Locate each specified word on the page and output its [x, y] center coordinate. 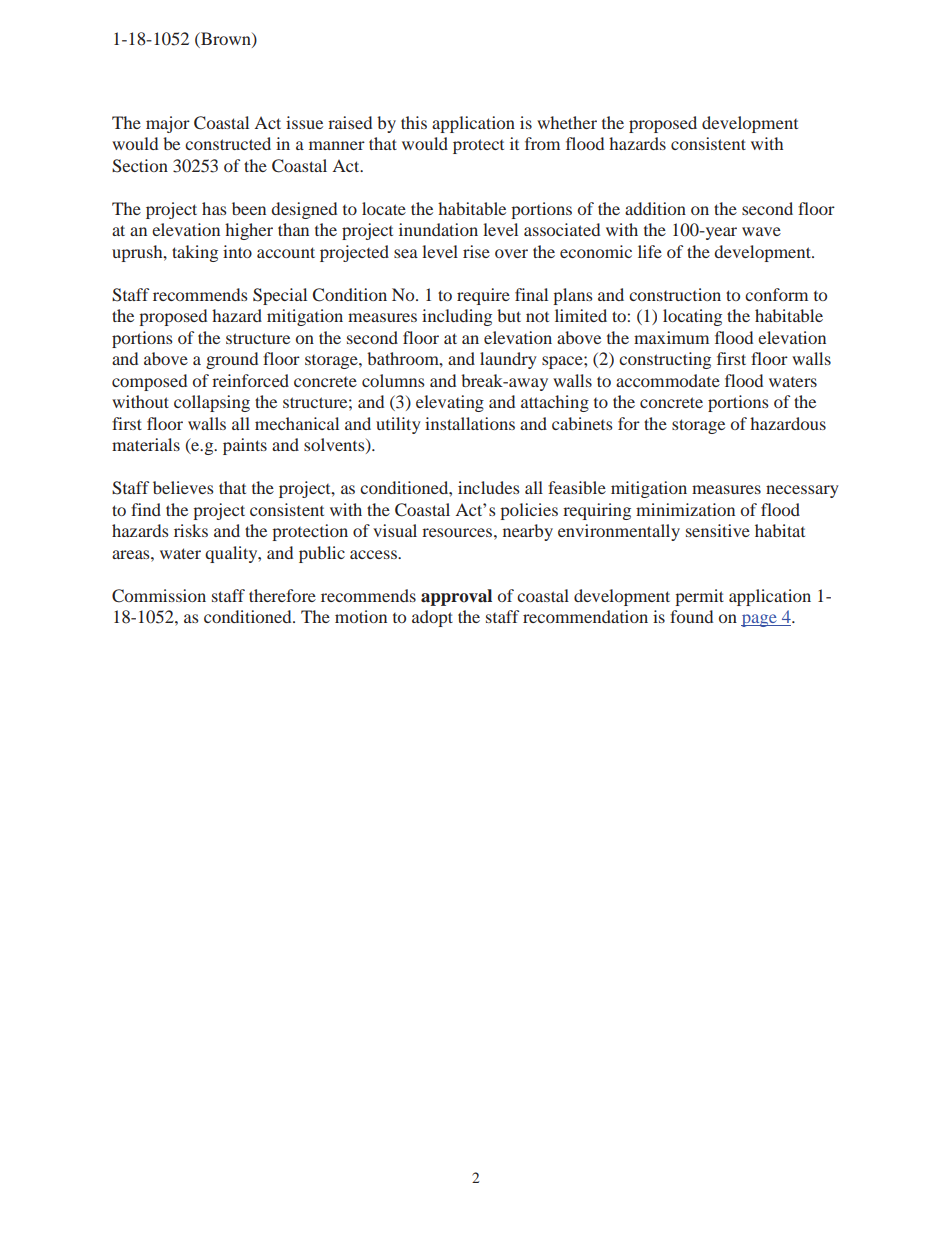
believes [183, 487]
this [414, 122]
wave [761, 231]
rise [476, 251]
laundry [508, 360]
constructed [228, 143]
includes [489, 487]
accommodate [668, 380]
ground [232, 360]
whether [567, 122]
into [237, 251]
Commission [159, 596]
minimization [685, 509]
